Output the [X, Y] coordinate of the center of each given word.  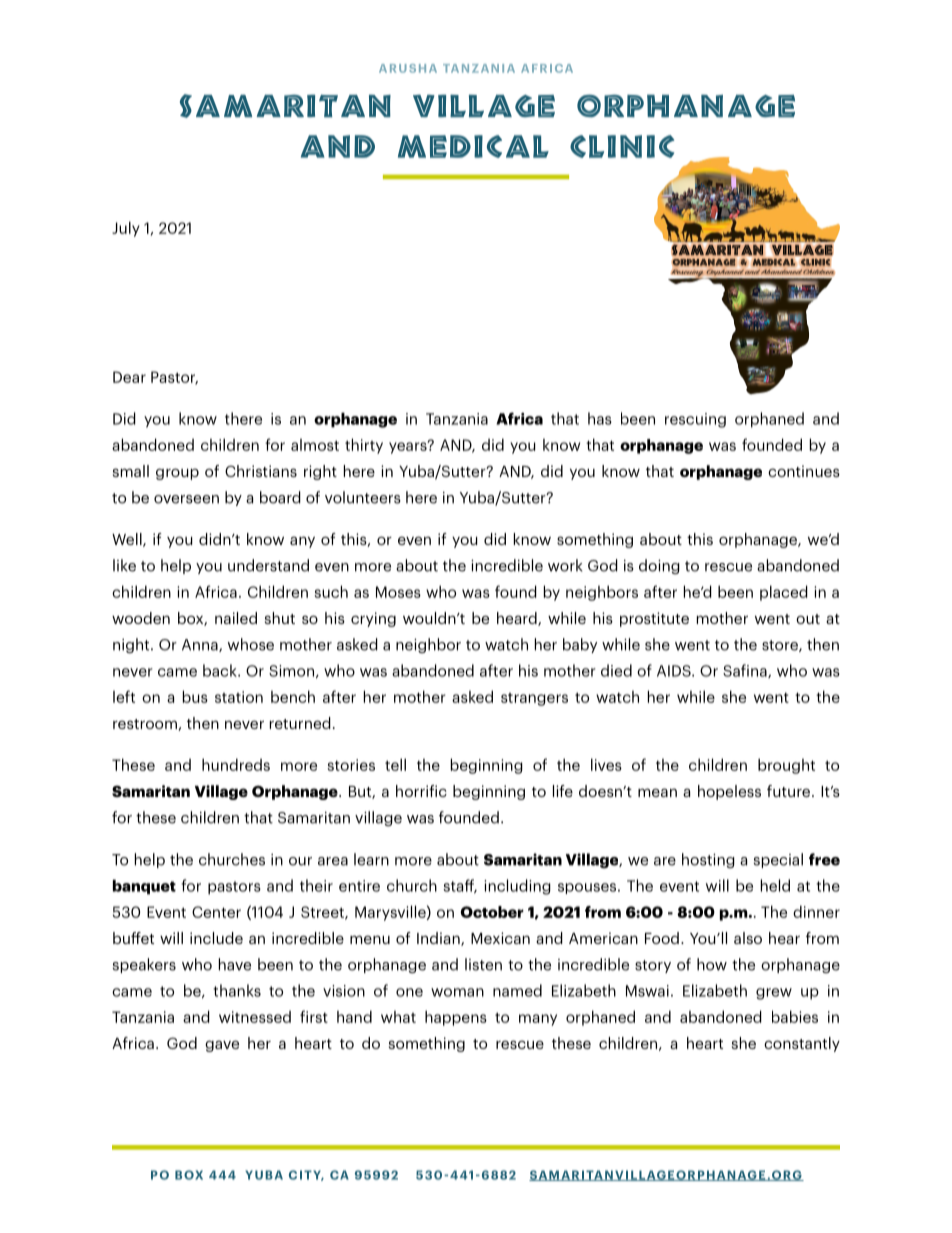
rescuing [695, 420]
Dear [129, 377]
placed [784, 593]
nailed [236, 618]
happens [456, 1018]
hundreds [236, 764]
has [600, 418]
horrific [421, 791]
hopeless [729, 792]
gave [222, 1046]
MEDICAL [473, 146]
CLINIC [622, 146]
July [126, 229]
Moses [398, 592]
